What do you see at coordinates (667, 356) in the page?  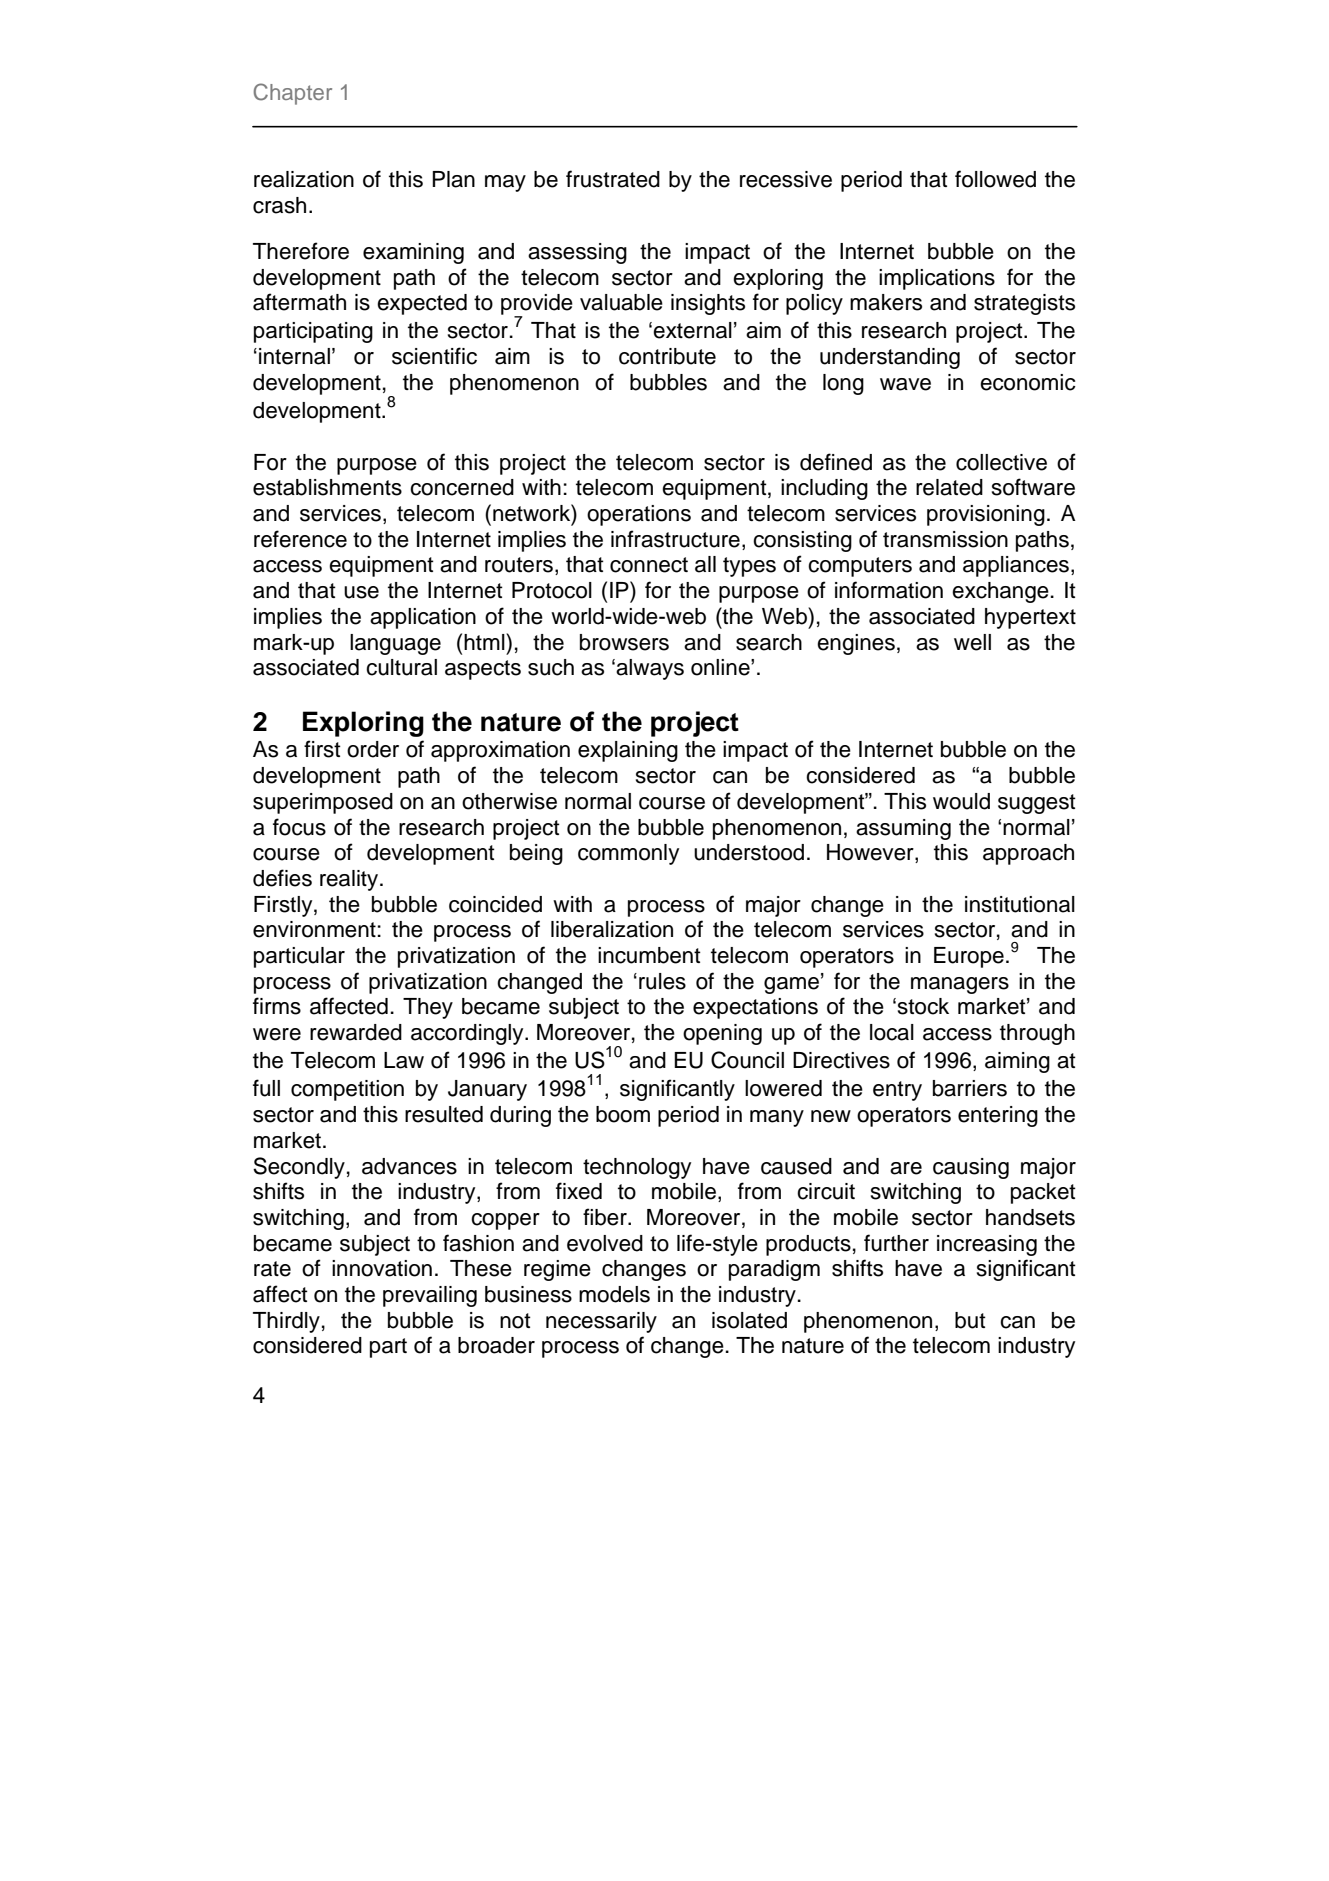 I see `contribute` at bounding box center [667, 356].
